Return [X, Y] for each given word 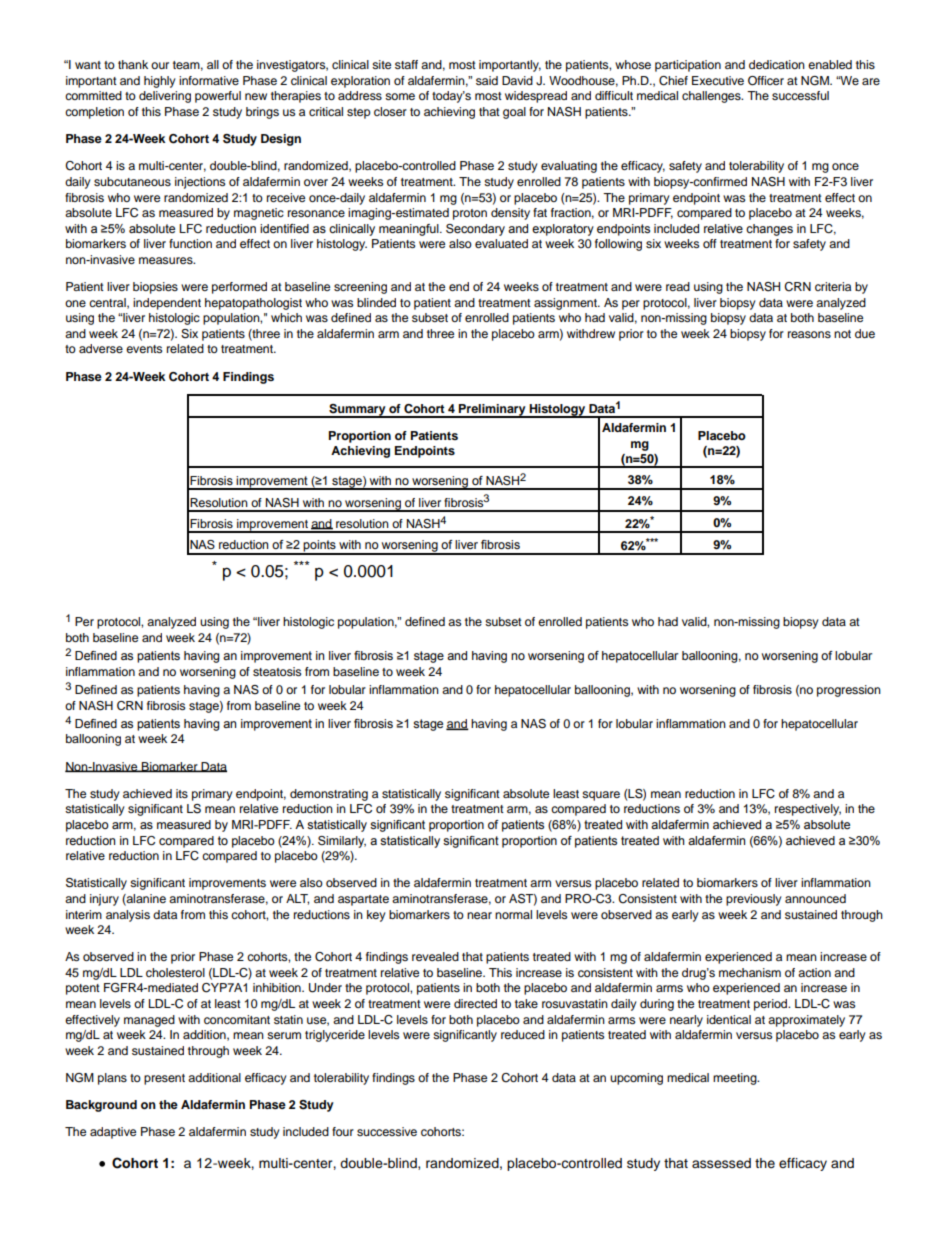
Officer [766, 81]
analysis [128, 916]
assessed [721, 1163]
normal [513, 914]
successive [387, 1131]
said [487, 80]
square [601, 796]
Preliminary [492, 411]
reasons [809, 334]
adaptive [113, 1133]
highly [160, 82]
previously [754, 900]
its [182, 793]
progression [849, 691]
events [144, 349]
